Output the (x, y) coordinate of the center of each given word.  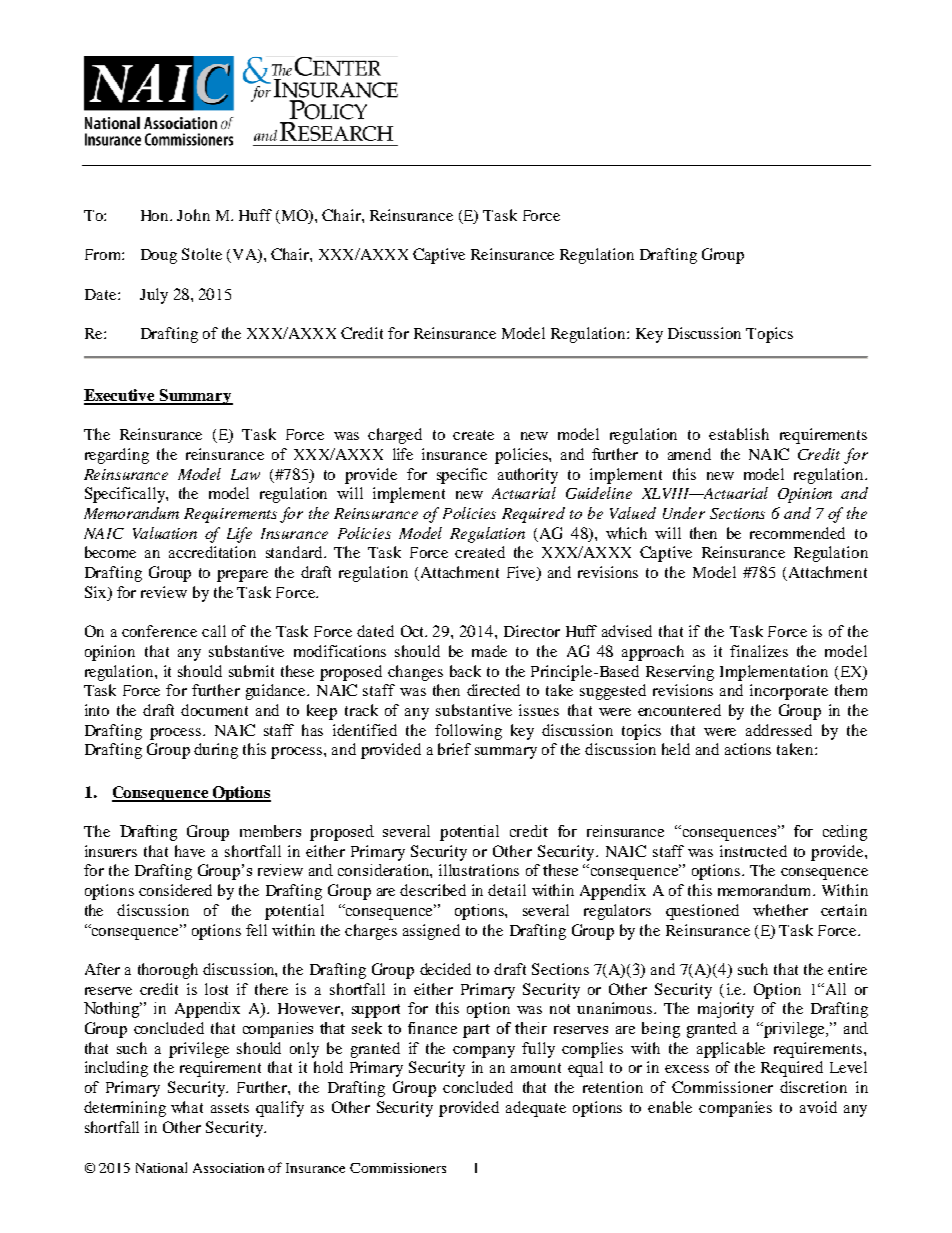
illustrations (479, 870)
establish (739, 434)
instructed (753, 851)
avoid (818, 1107)
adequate (536, 1109)
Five (522, 573)
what (187, 1107)
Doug (159, 256)
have (190, 851)
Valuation (165, 533)
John (193, 215)
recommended (797, 533)
